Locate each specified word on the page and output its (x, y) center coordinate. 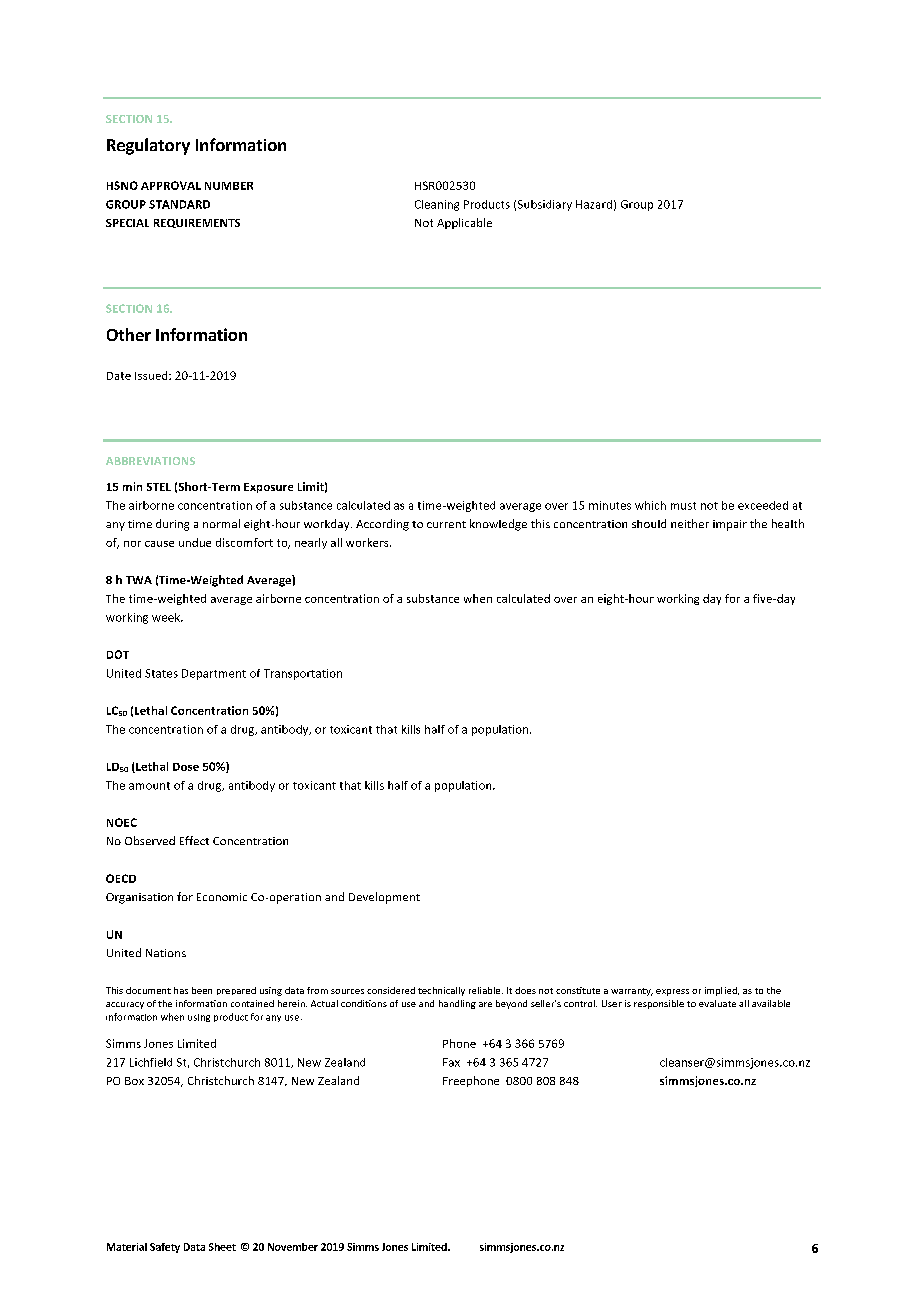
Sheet (222, 1247)
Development (384, 898)
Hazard (594, 204)
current (446, 524)
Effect (194, 840)
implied (722, 991)
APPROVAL (171, 185)
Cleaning (437, 205)
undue (195, 542)
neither (690, 523)
